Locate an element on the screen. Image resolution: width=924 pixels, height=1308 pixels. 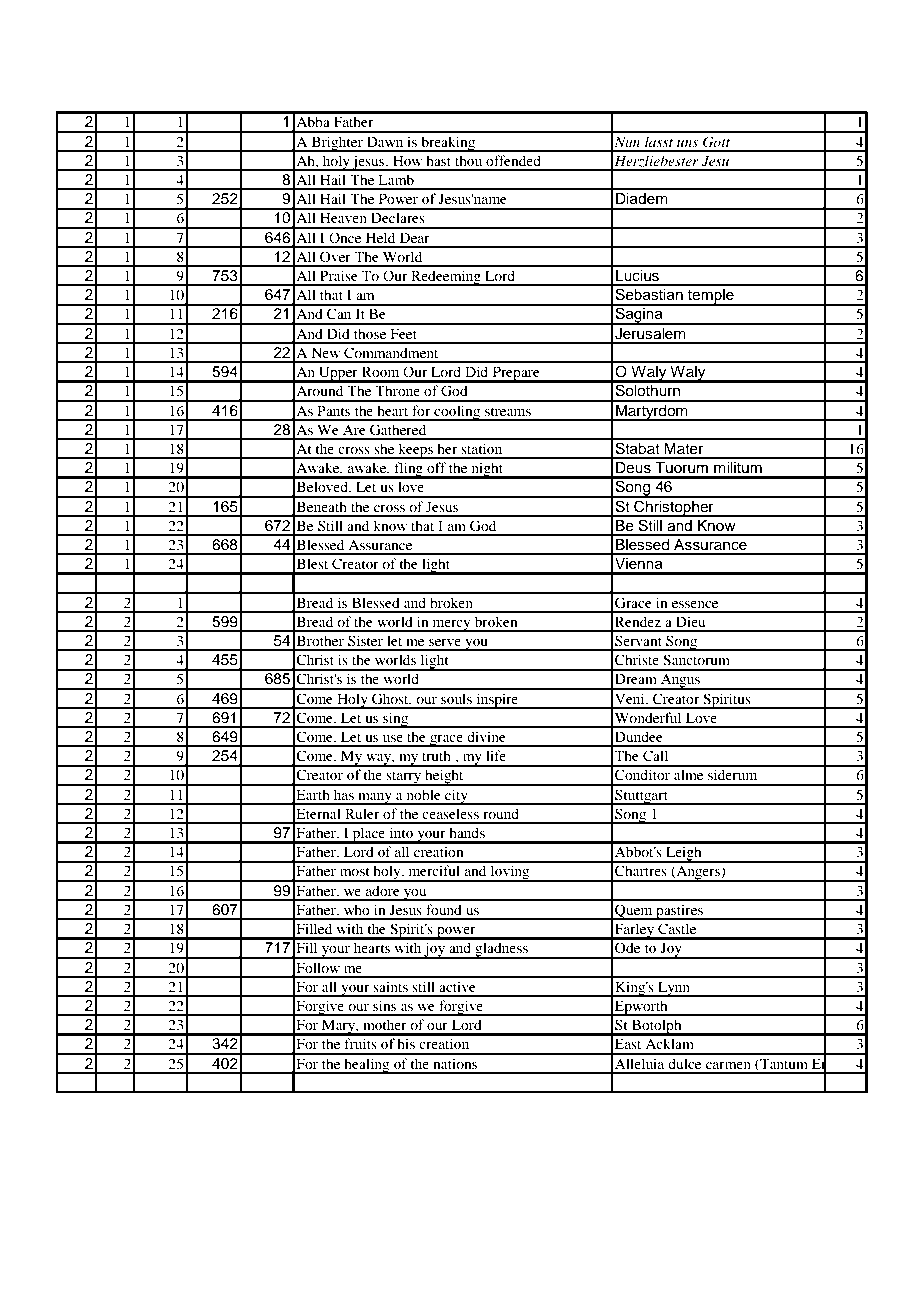
Epworth is located at coordinates (641, 1008).
